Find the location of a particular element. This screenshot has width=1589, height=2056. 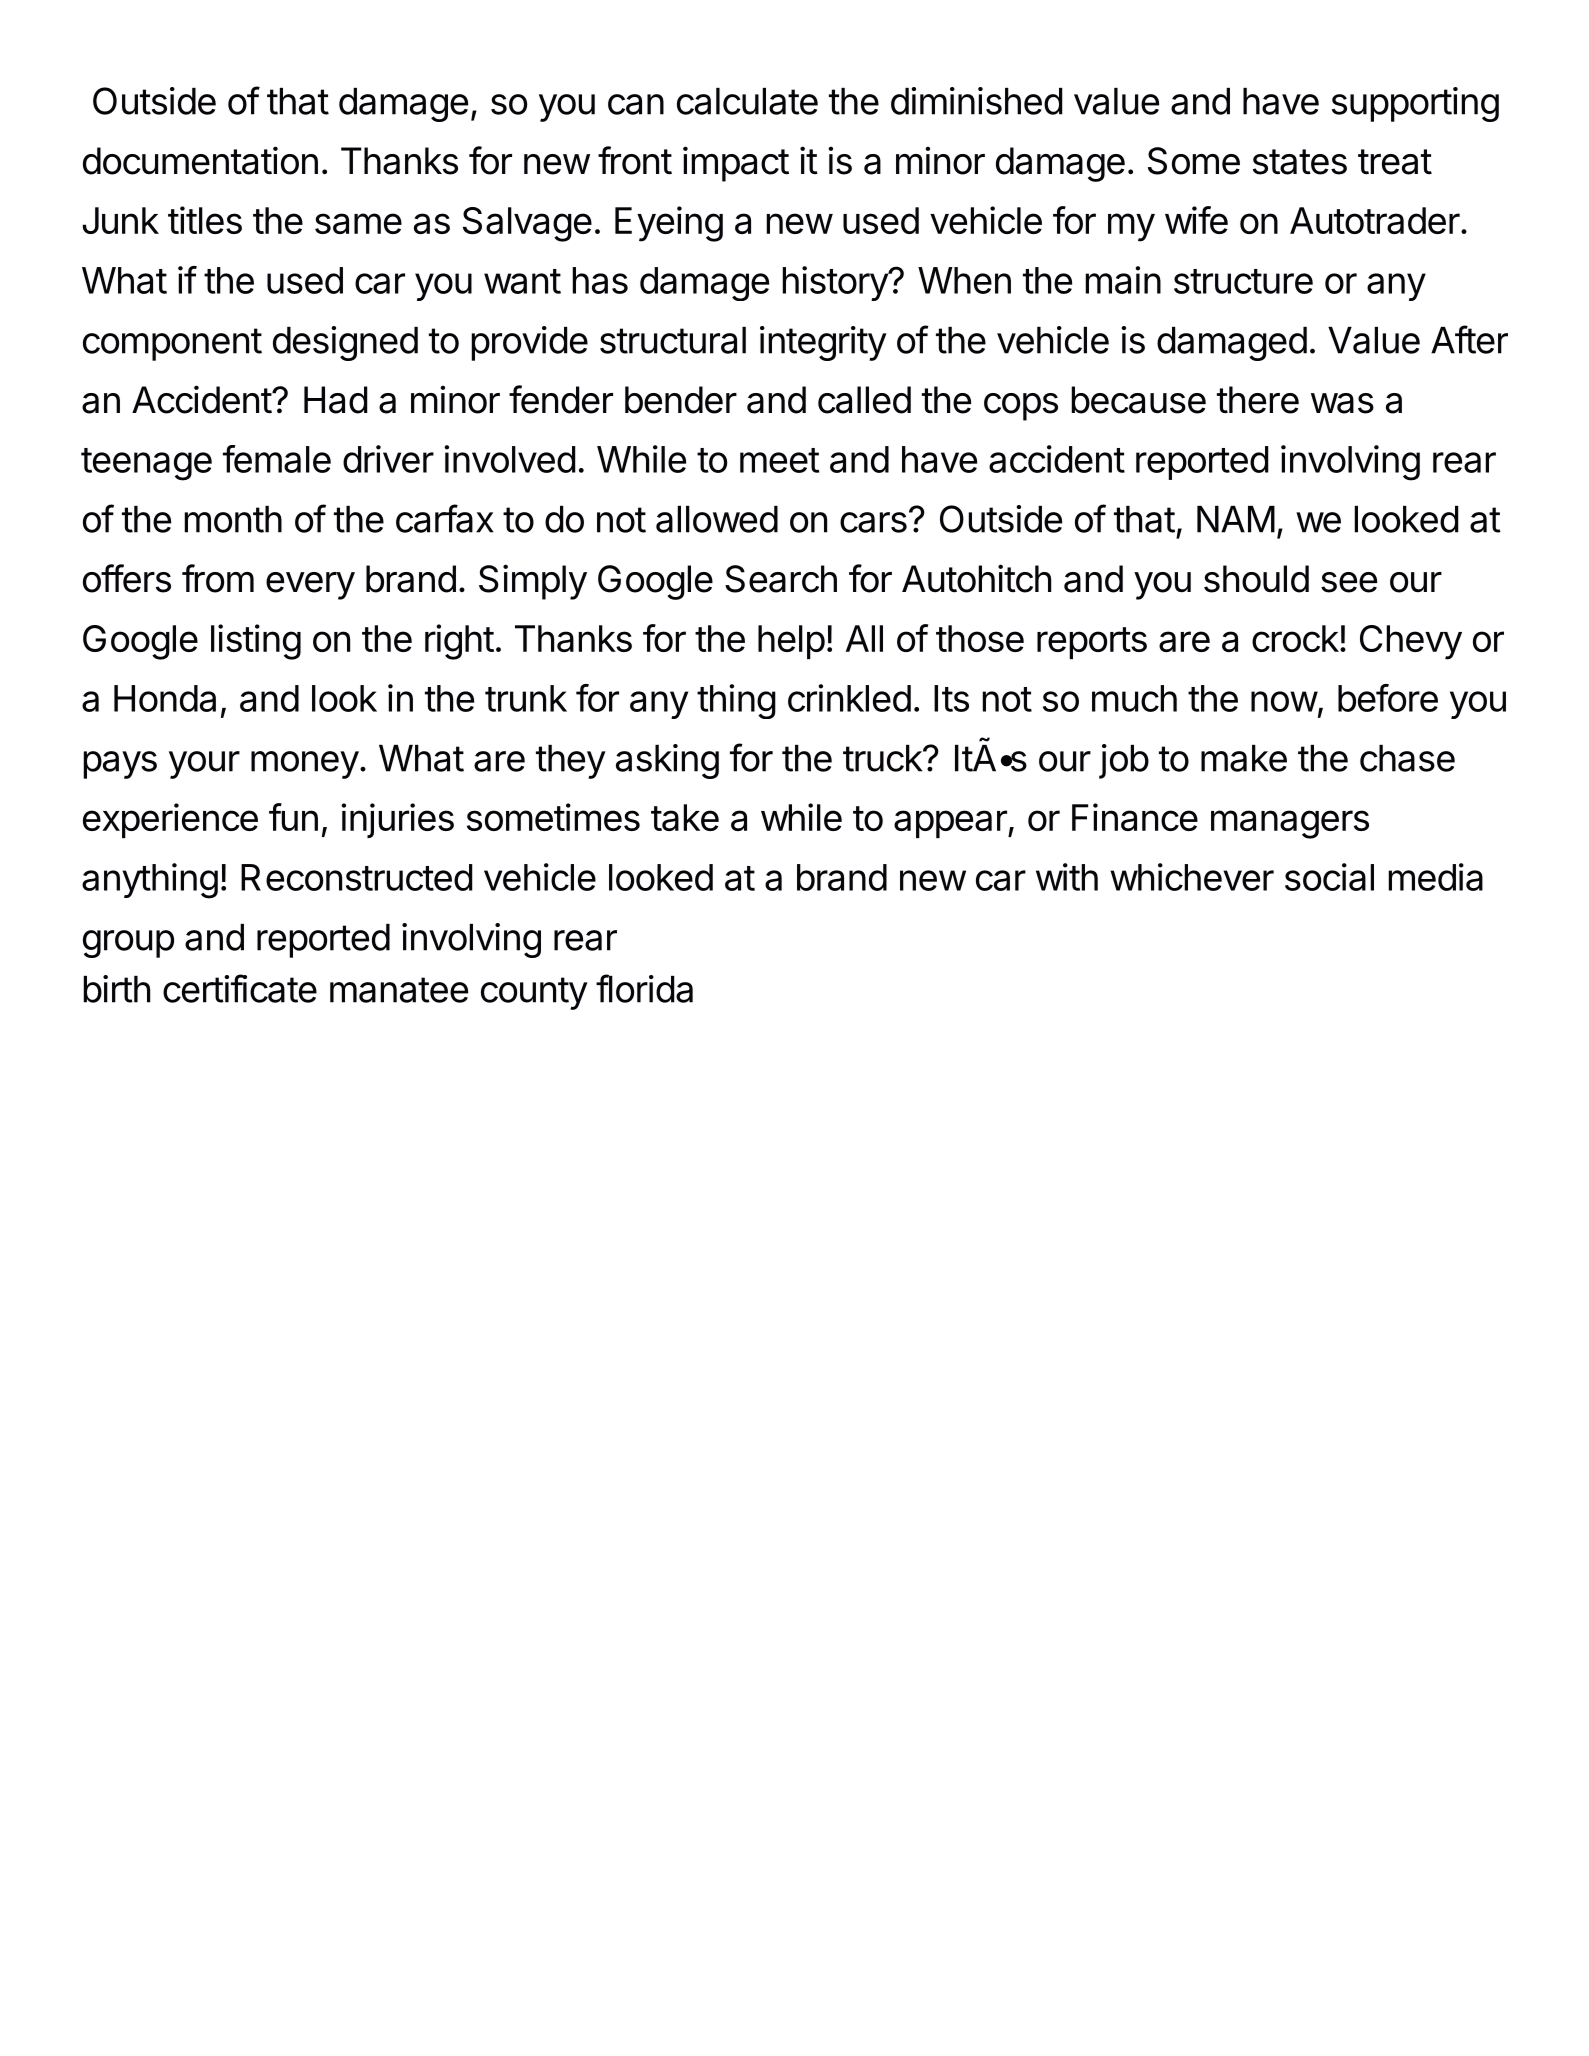

designed is located at coordinates (345, 343).
